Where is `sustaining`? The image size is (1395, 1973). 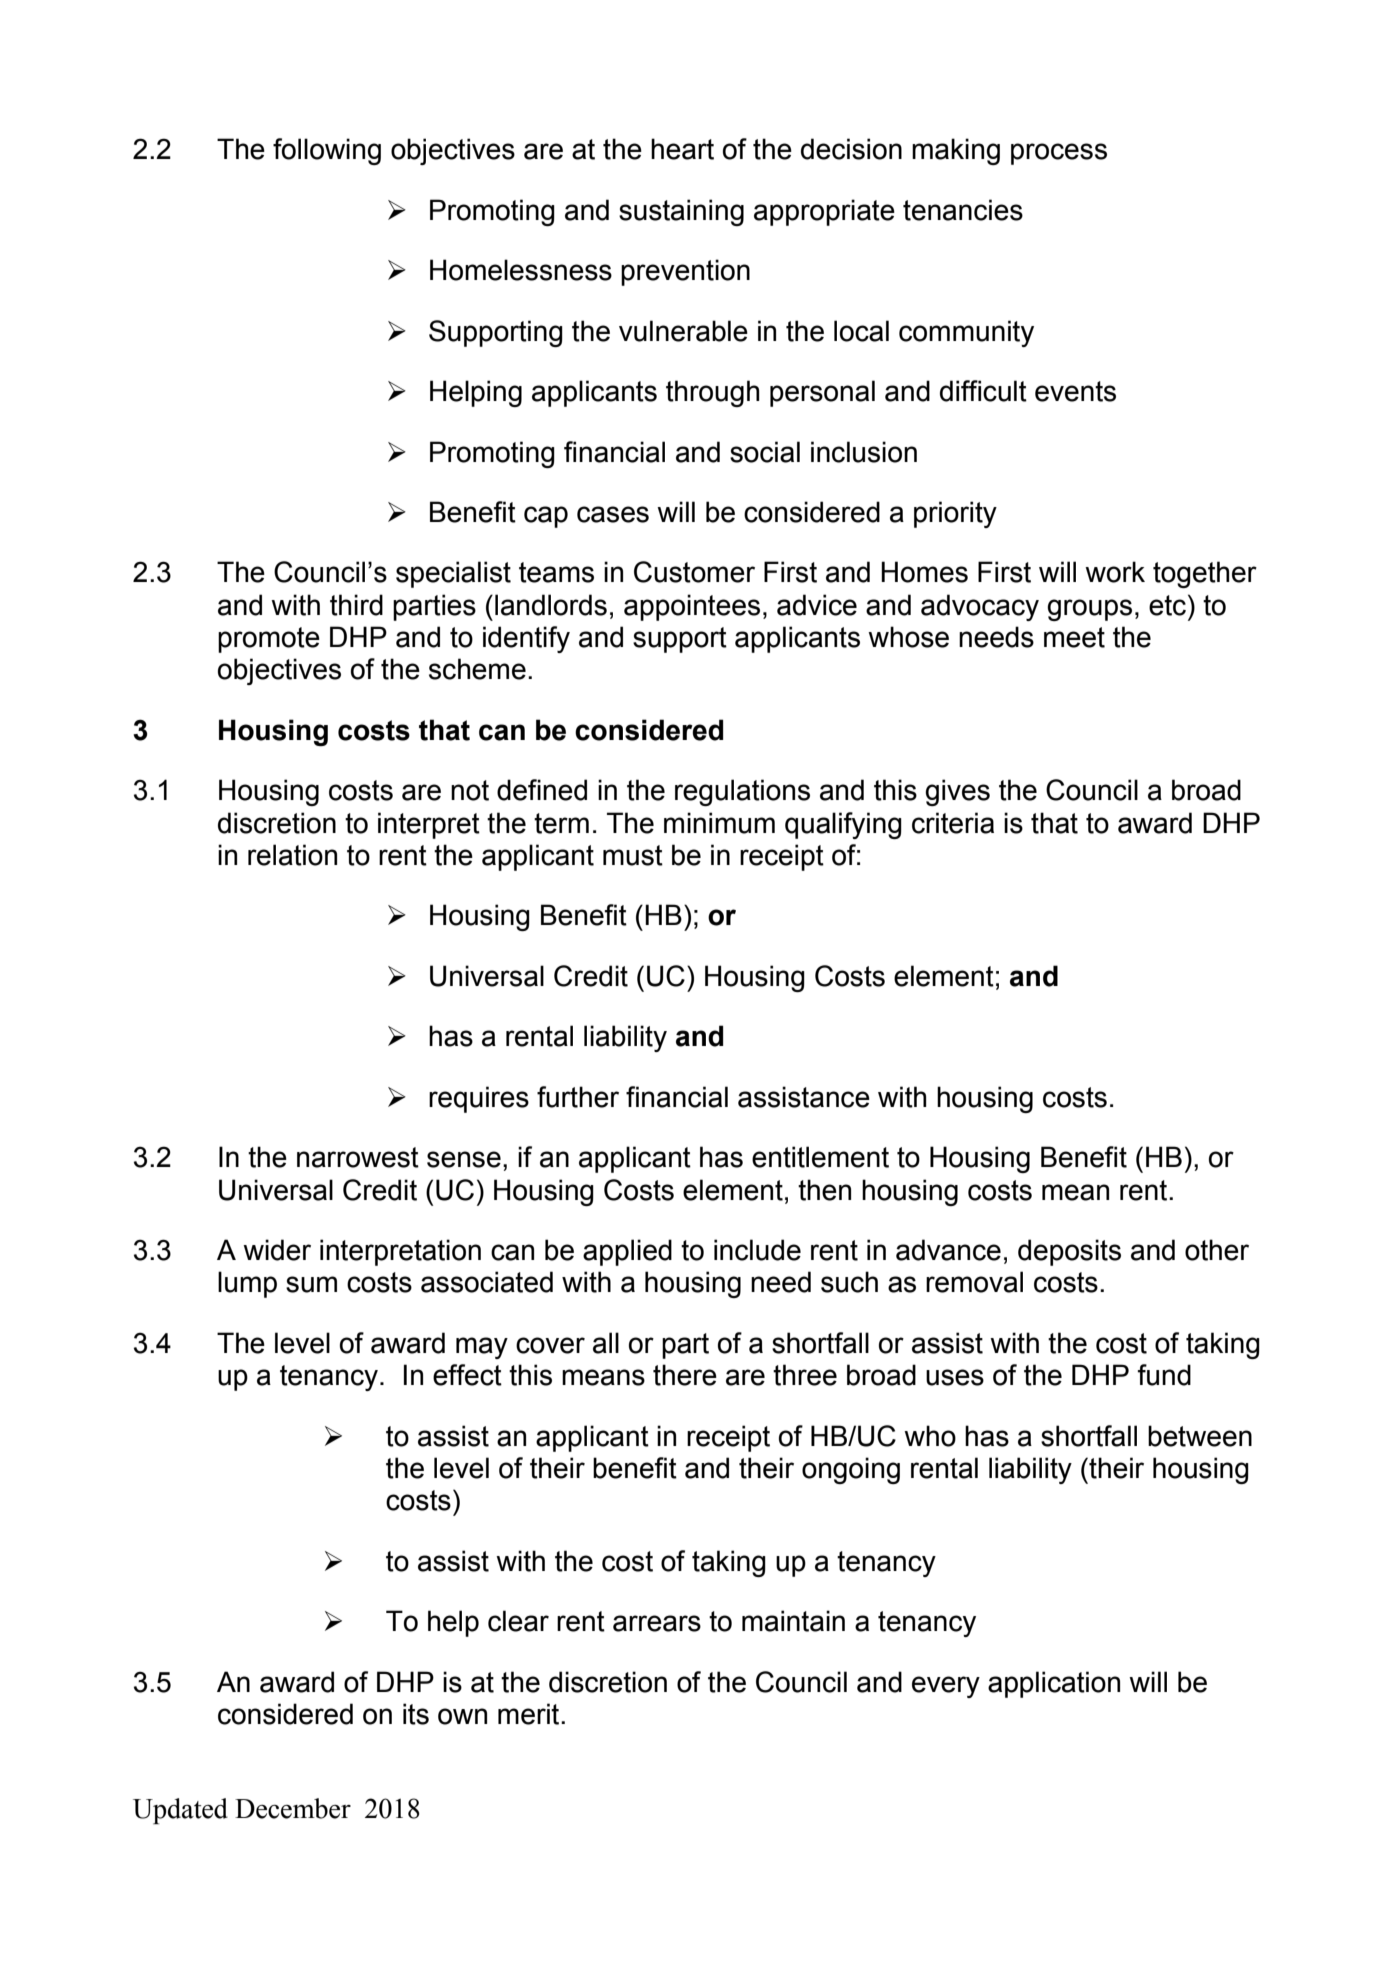 sustaining is located at coordinates (681, 212).
